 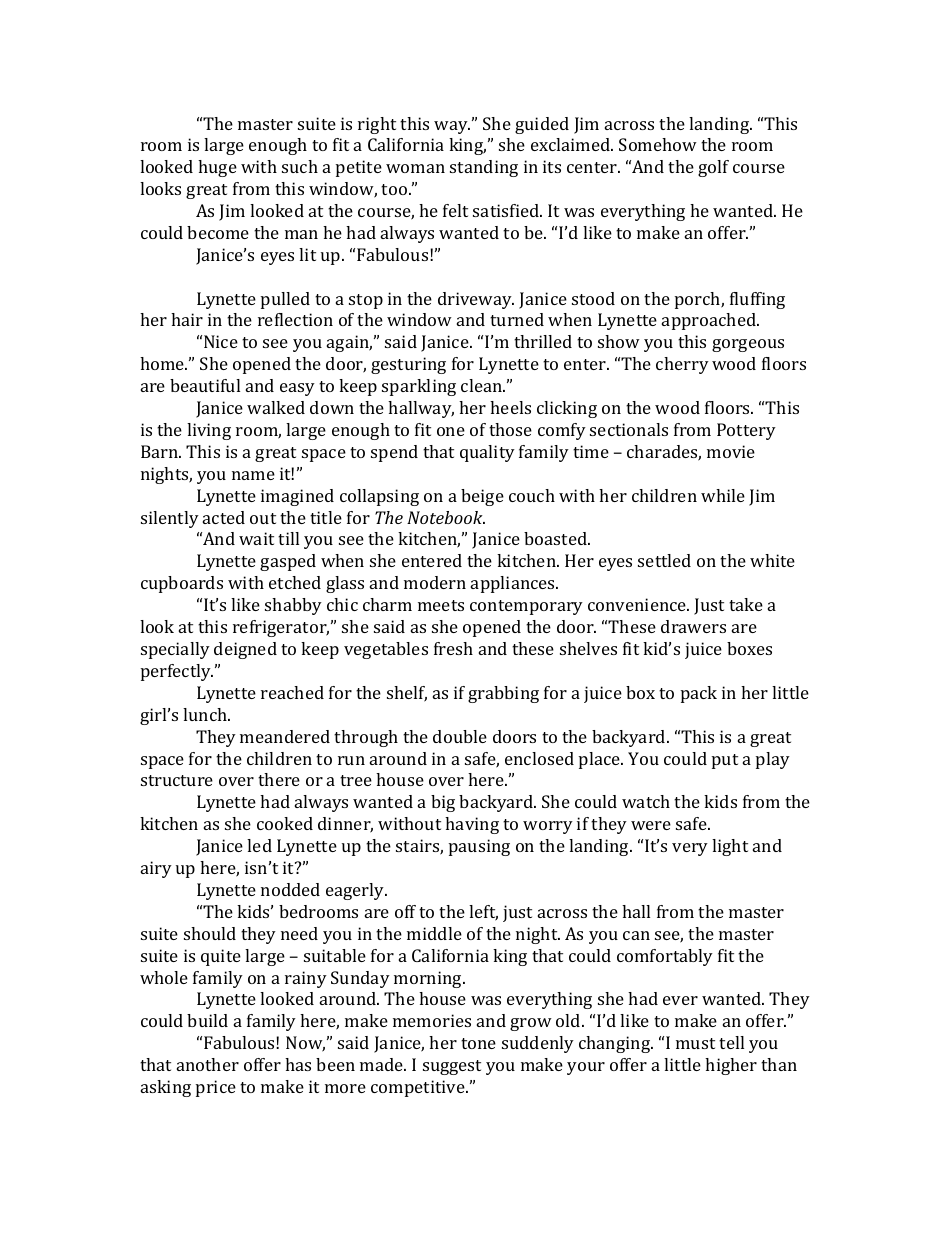 What do you see at coordinates (217, 168) in the screenshot?
I see `huge` at bounding box center [217, 168].
